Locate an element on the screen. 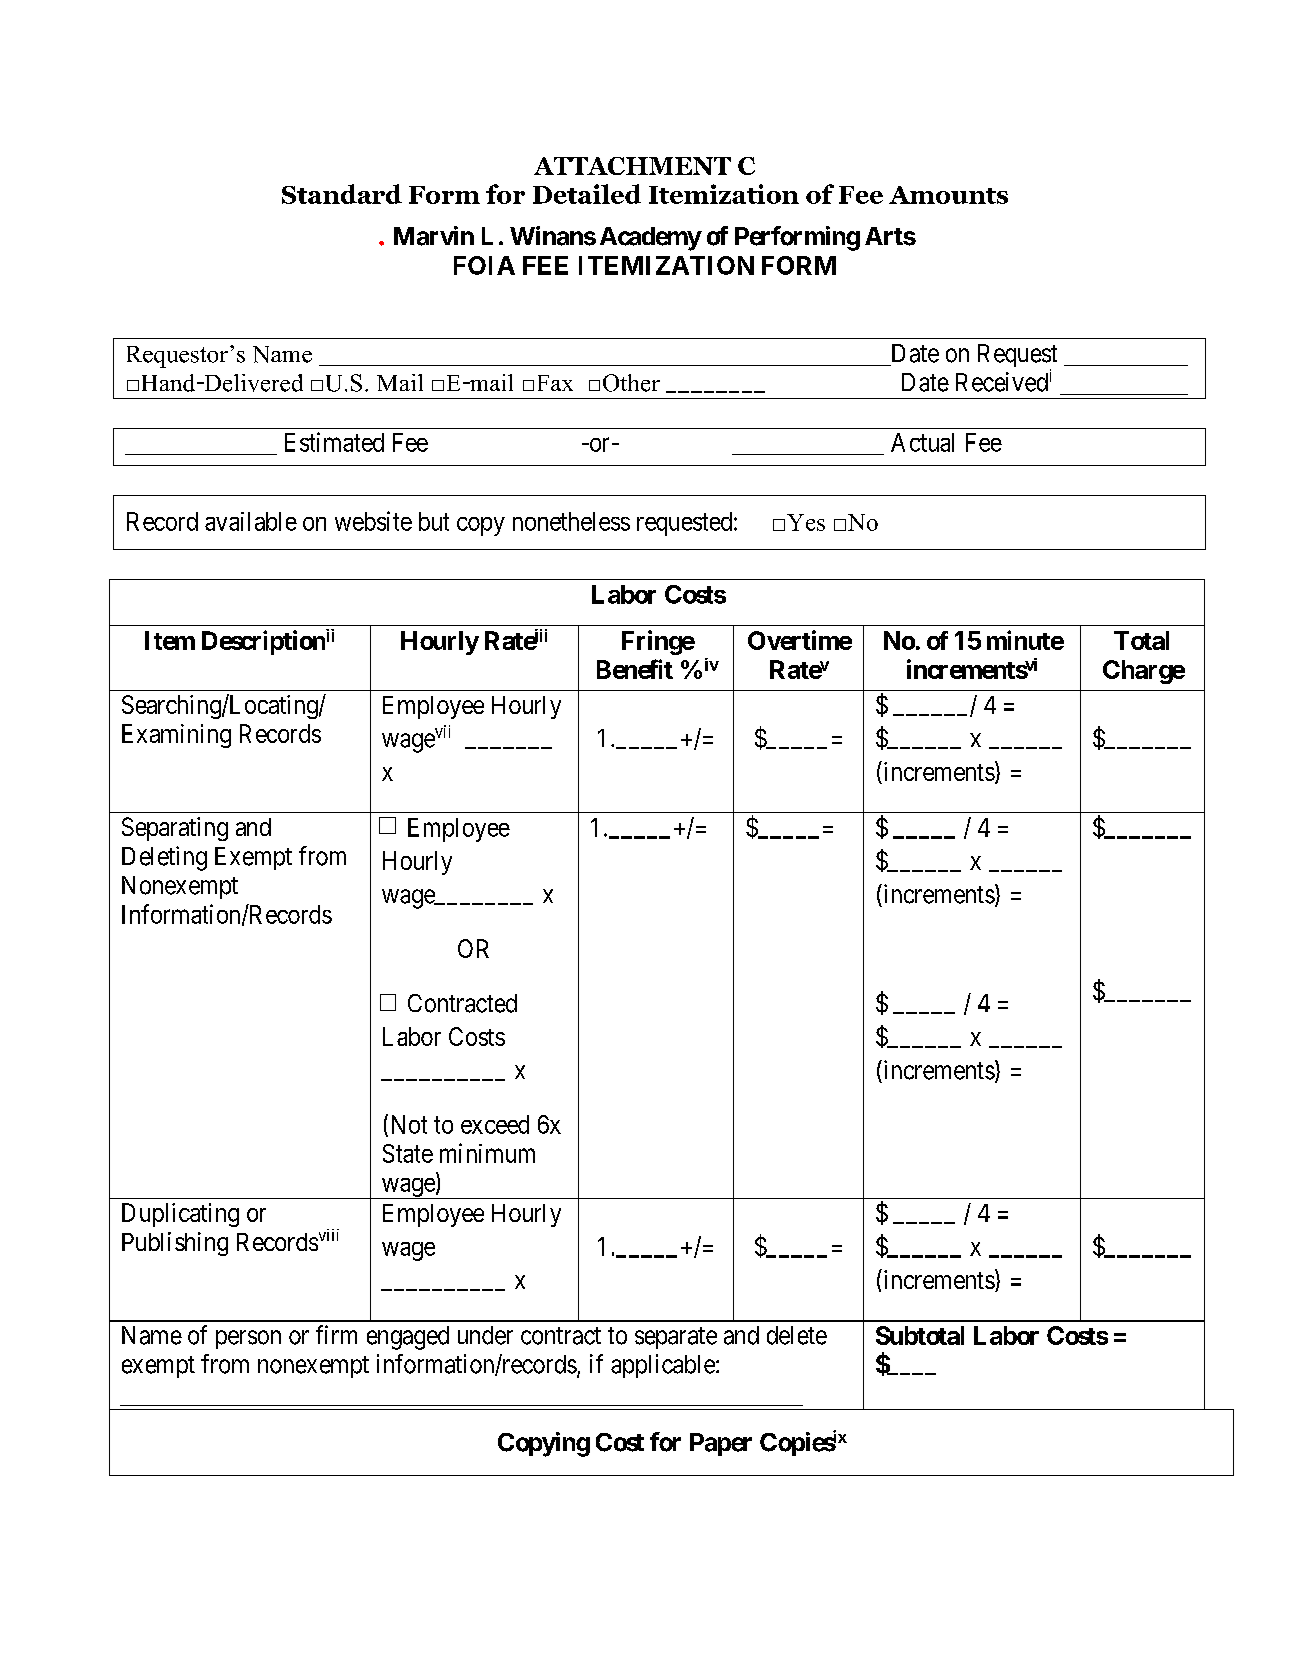 This screenshot has width=1290, height=1669. Amounts is located at coordinates (948, 195).
